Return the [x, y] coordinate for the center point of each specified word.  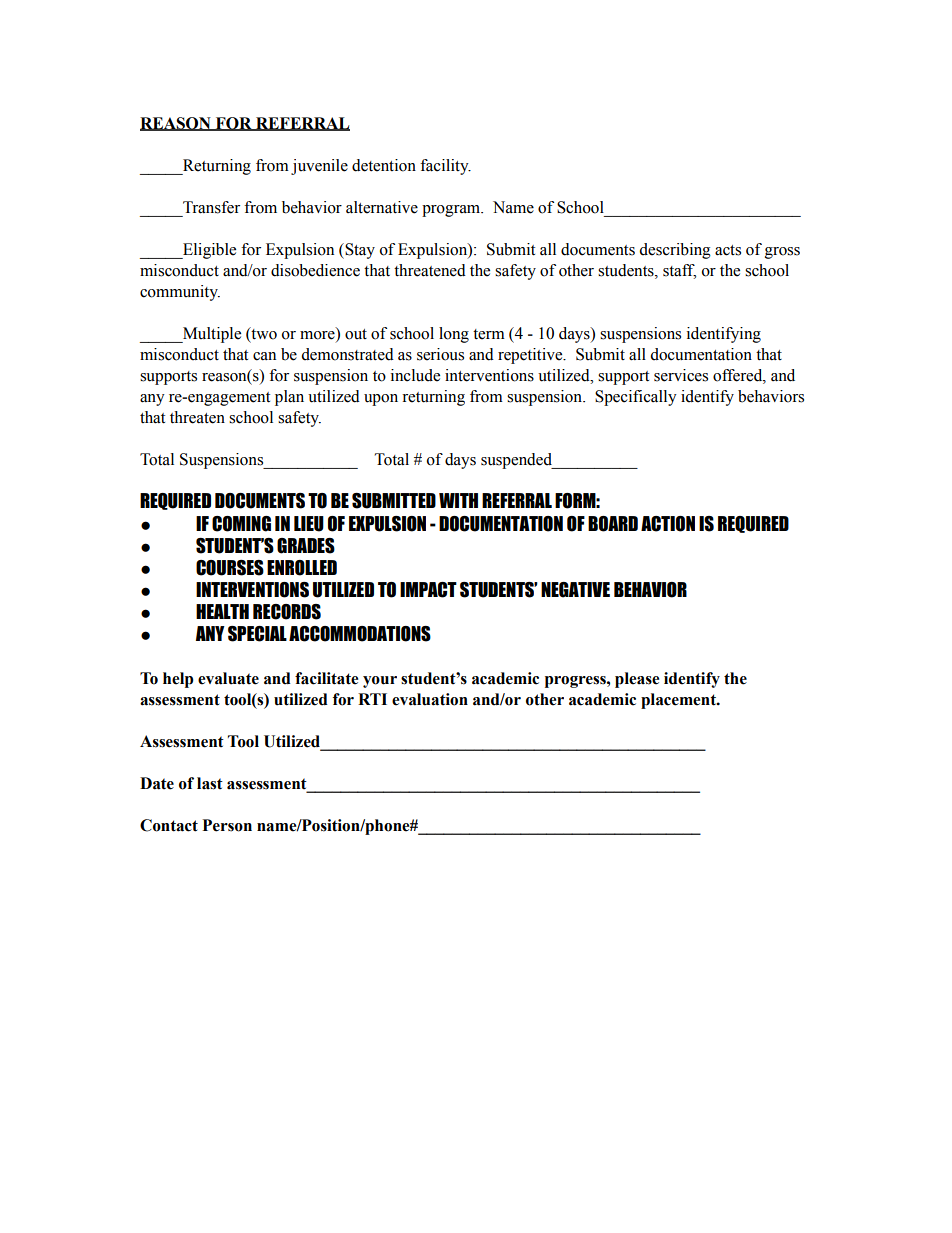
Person [227, 825]
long [454, 335]
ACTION [668, 524]
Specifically [636, 398]
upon [381, 400]
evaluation [430, 699]
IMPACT [428, 590]
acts [728, 250]
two [263, 334]
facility [445, 167]
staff [679, 271]
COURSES [230, 568]
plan [289, 398]
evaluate [228, 678]
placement [679, 701]
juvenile [319, 167]
